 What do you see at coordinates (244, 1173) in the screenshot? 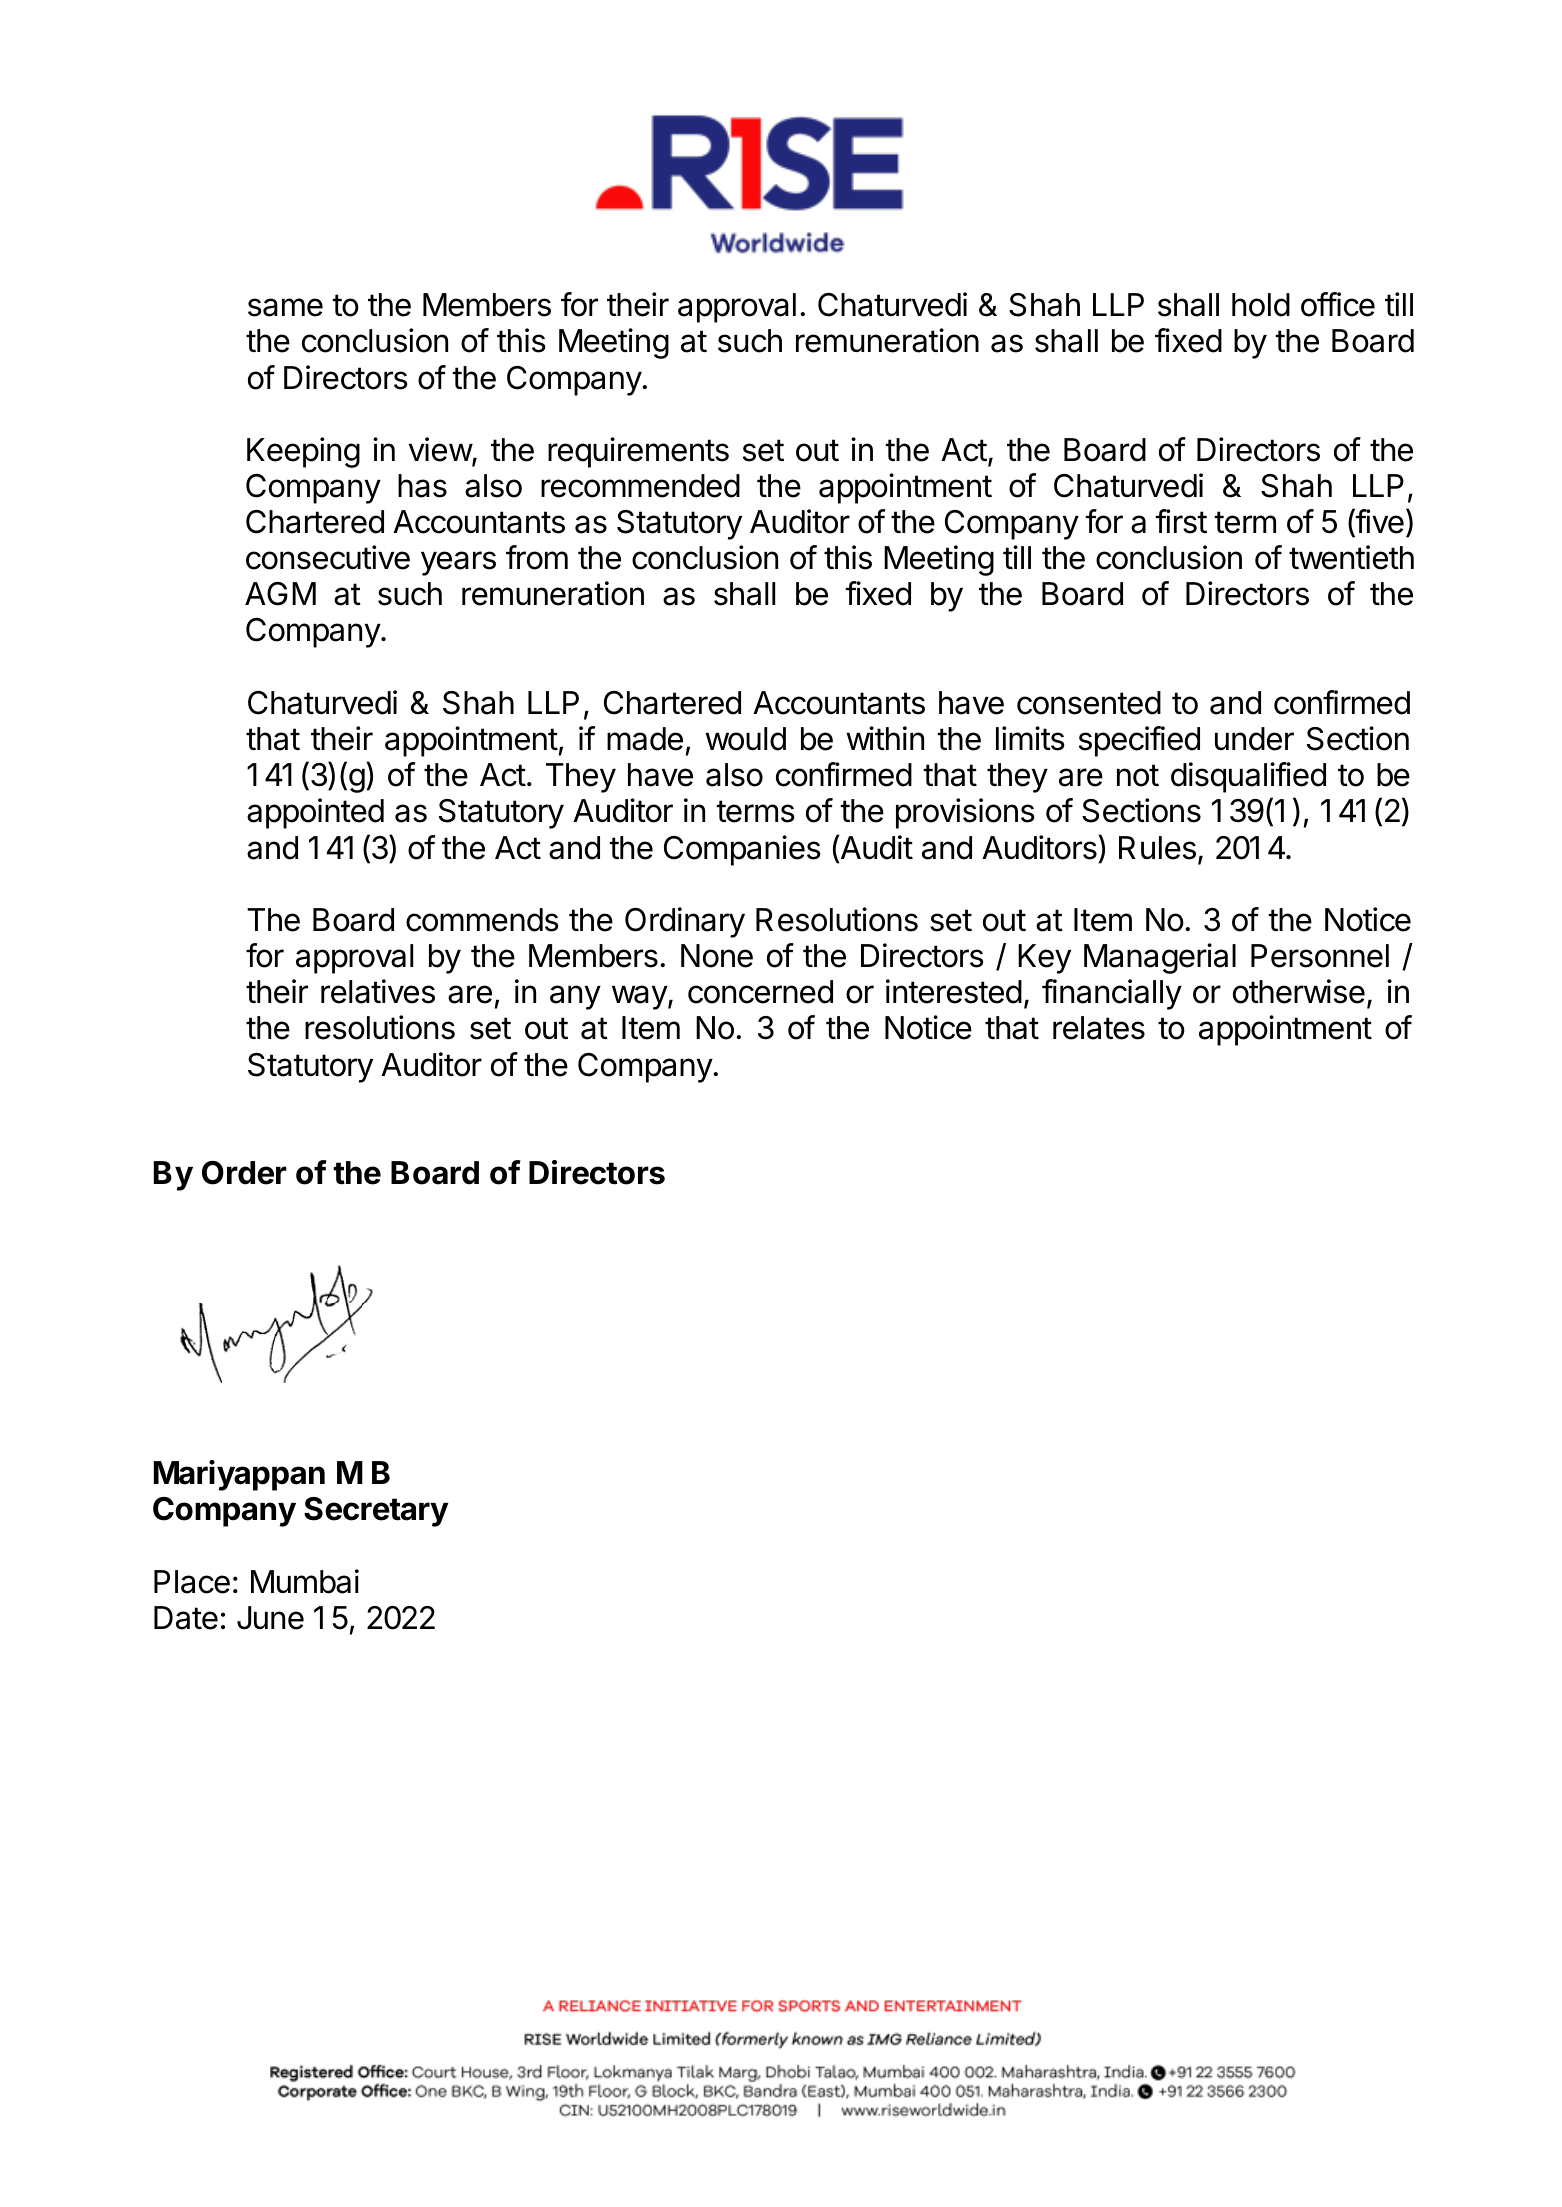
I see `Order` at bounding box center [244, 1173].
